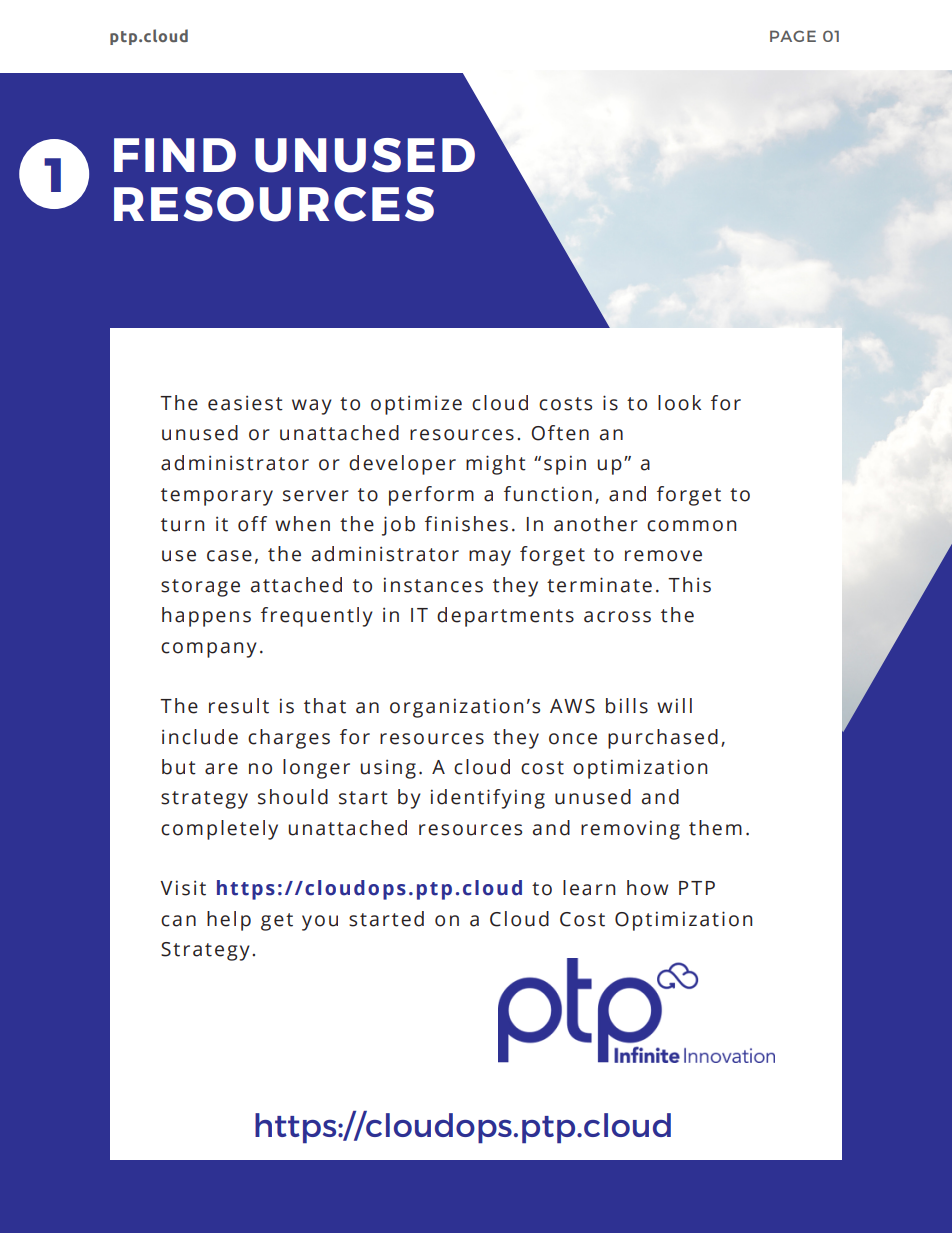 The height and width of the page is (1233, 952). I want to click on This, so click(689, 585).
